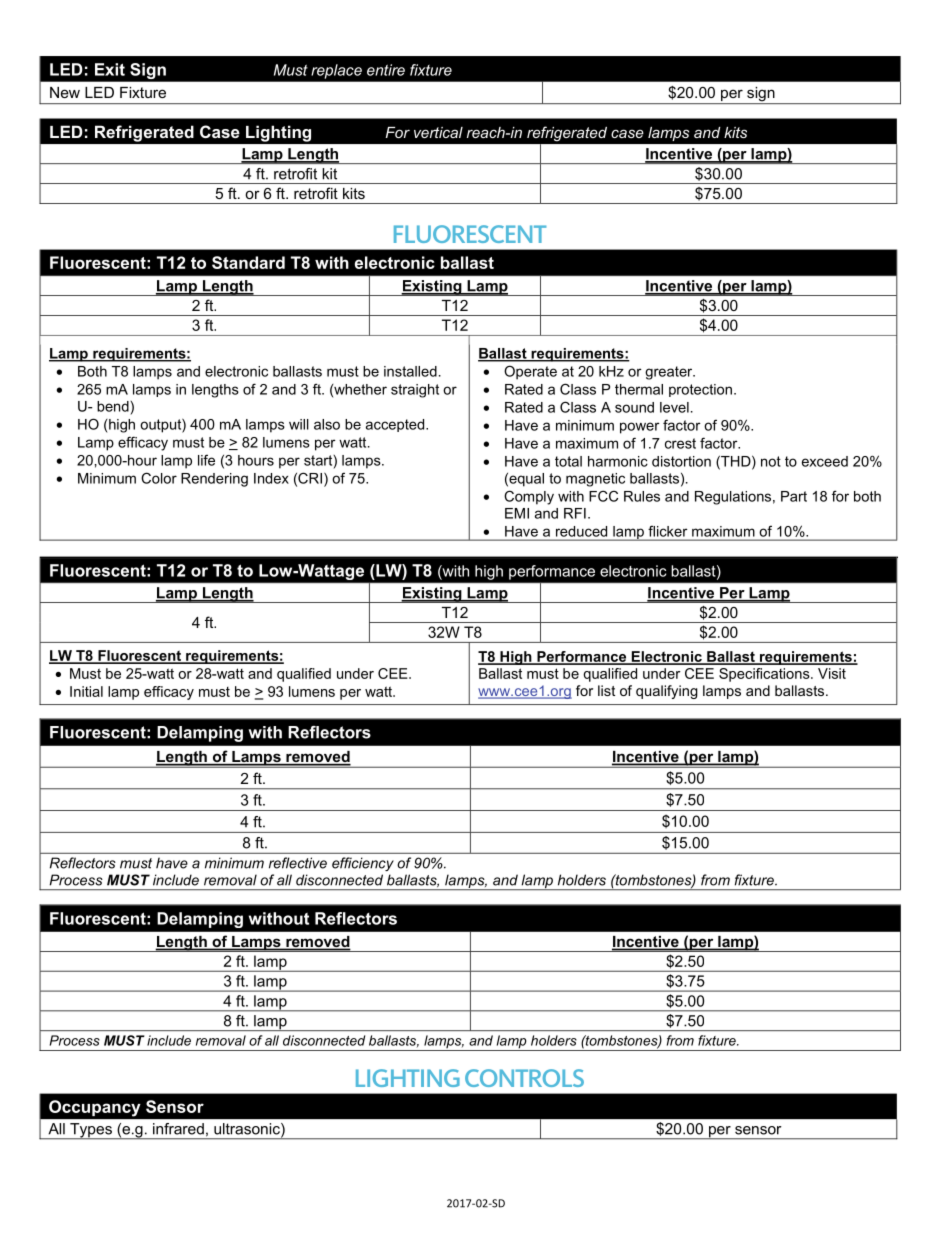 This image has width=952, height=1233. What do you see at coordinates (524, 1078) in the image?
I see `CONTROLS` at bounding box center [524, 1078].
